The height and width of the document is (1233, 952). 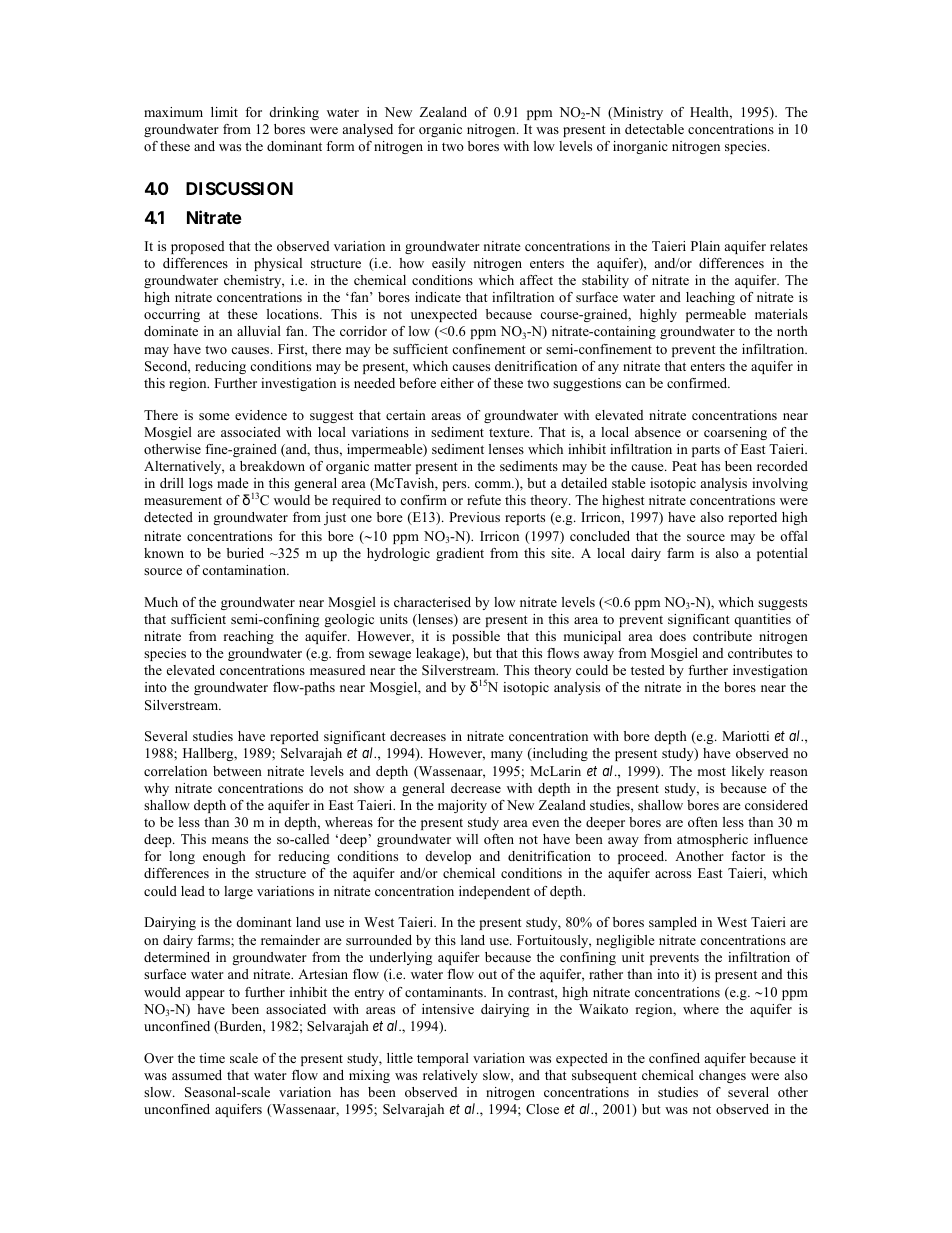 I want to click on relatively, so click(x=450, y=1076).
